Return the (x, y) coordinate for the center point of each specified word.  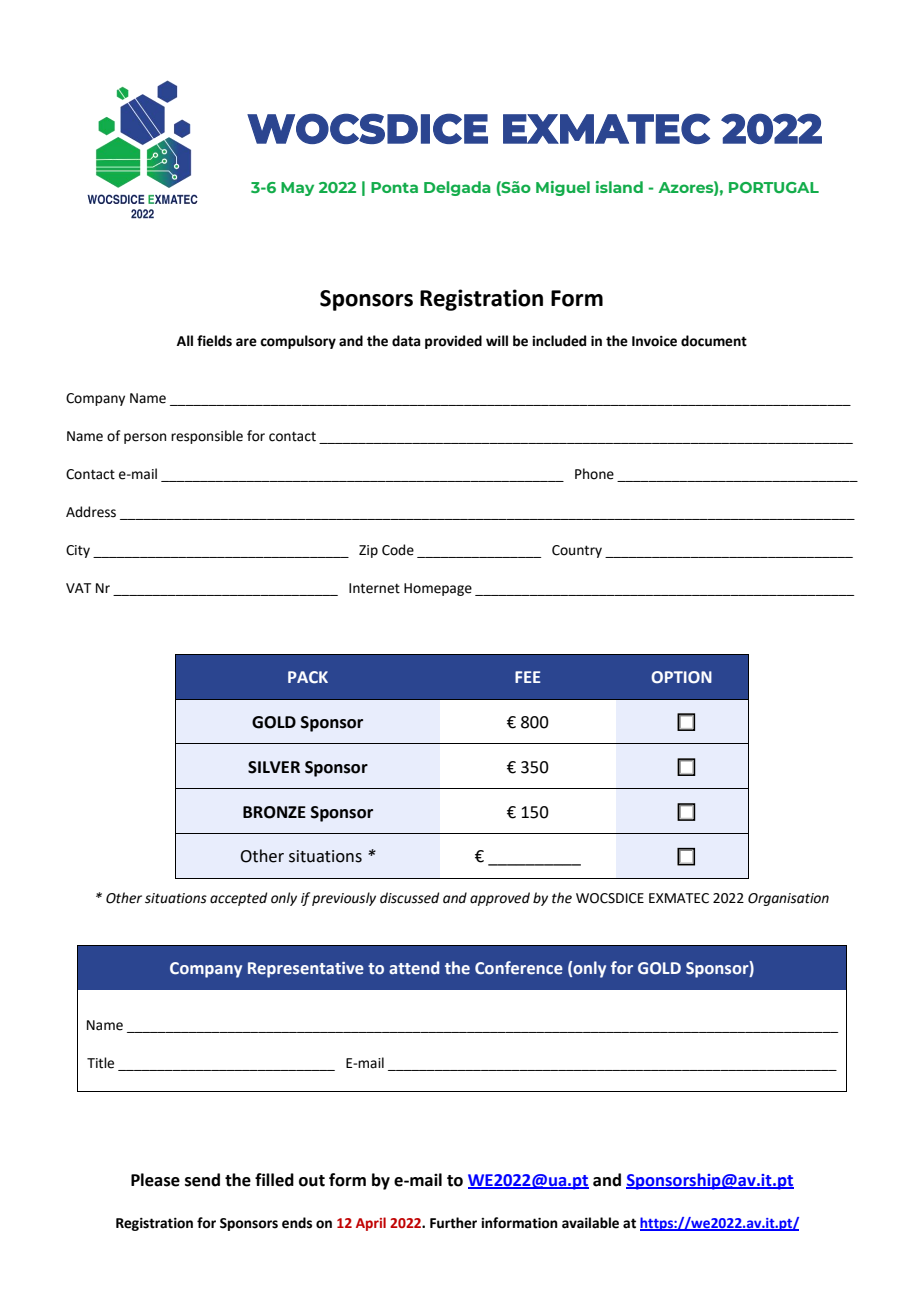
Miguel (563, 188)
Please (155, 1180)
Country (577, 551)
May (297, 189)
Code (398, 550)
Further (453, 1223)
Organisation (788, 899)
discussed (409, 898)
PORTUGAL (774, 187)
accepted (238, 899)
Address (91, 512)
